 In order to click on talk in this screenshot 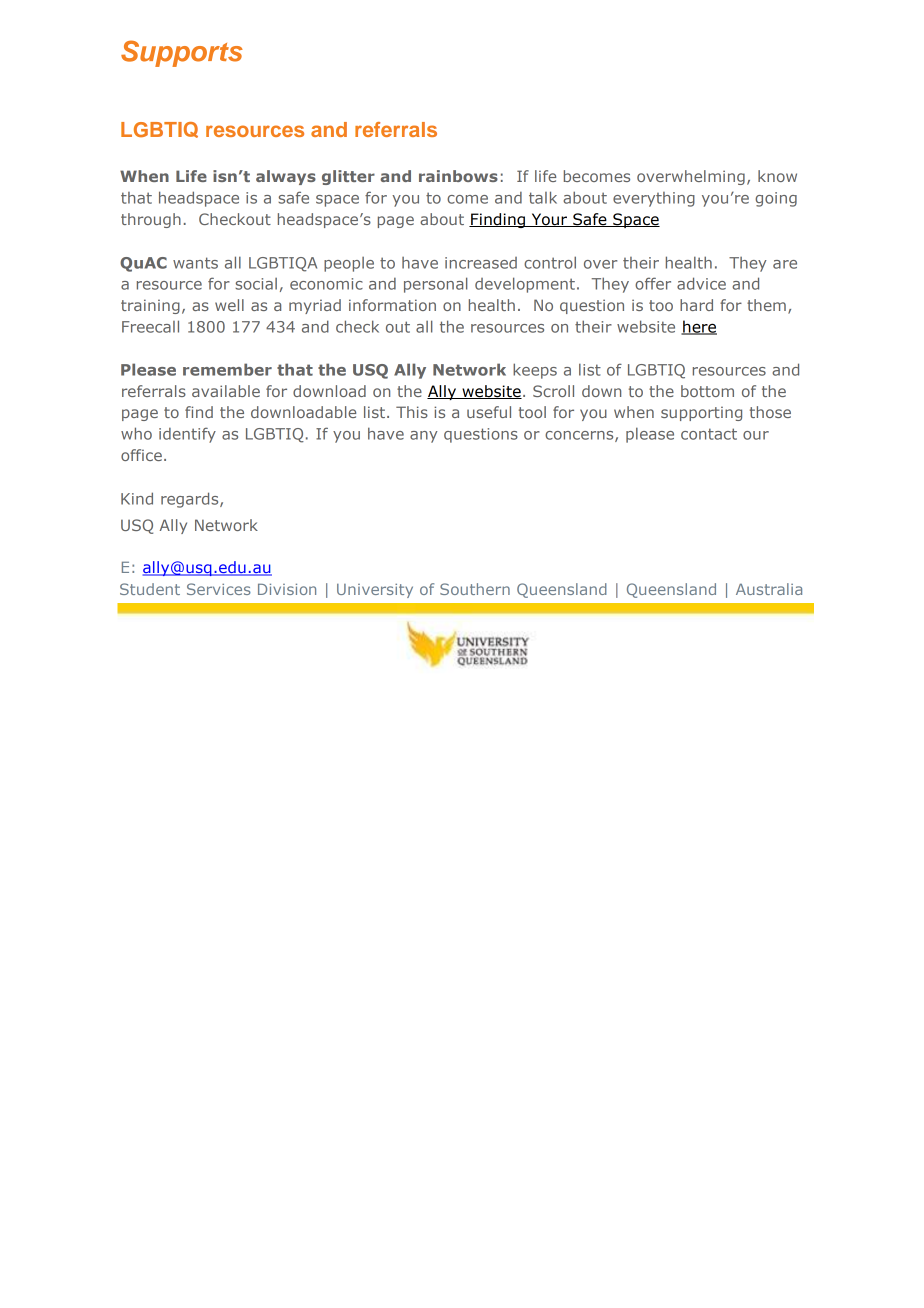, I will do `click(543, 197)`.
